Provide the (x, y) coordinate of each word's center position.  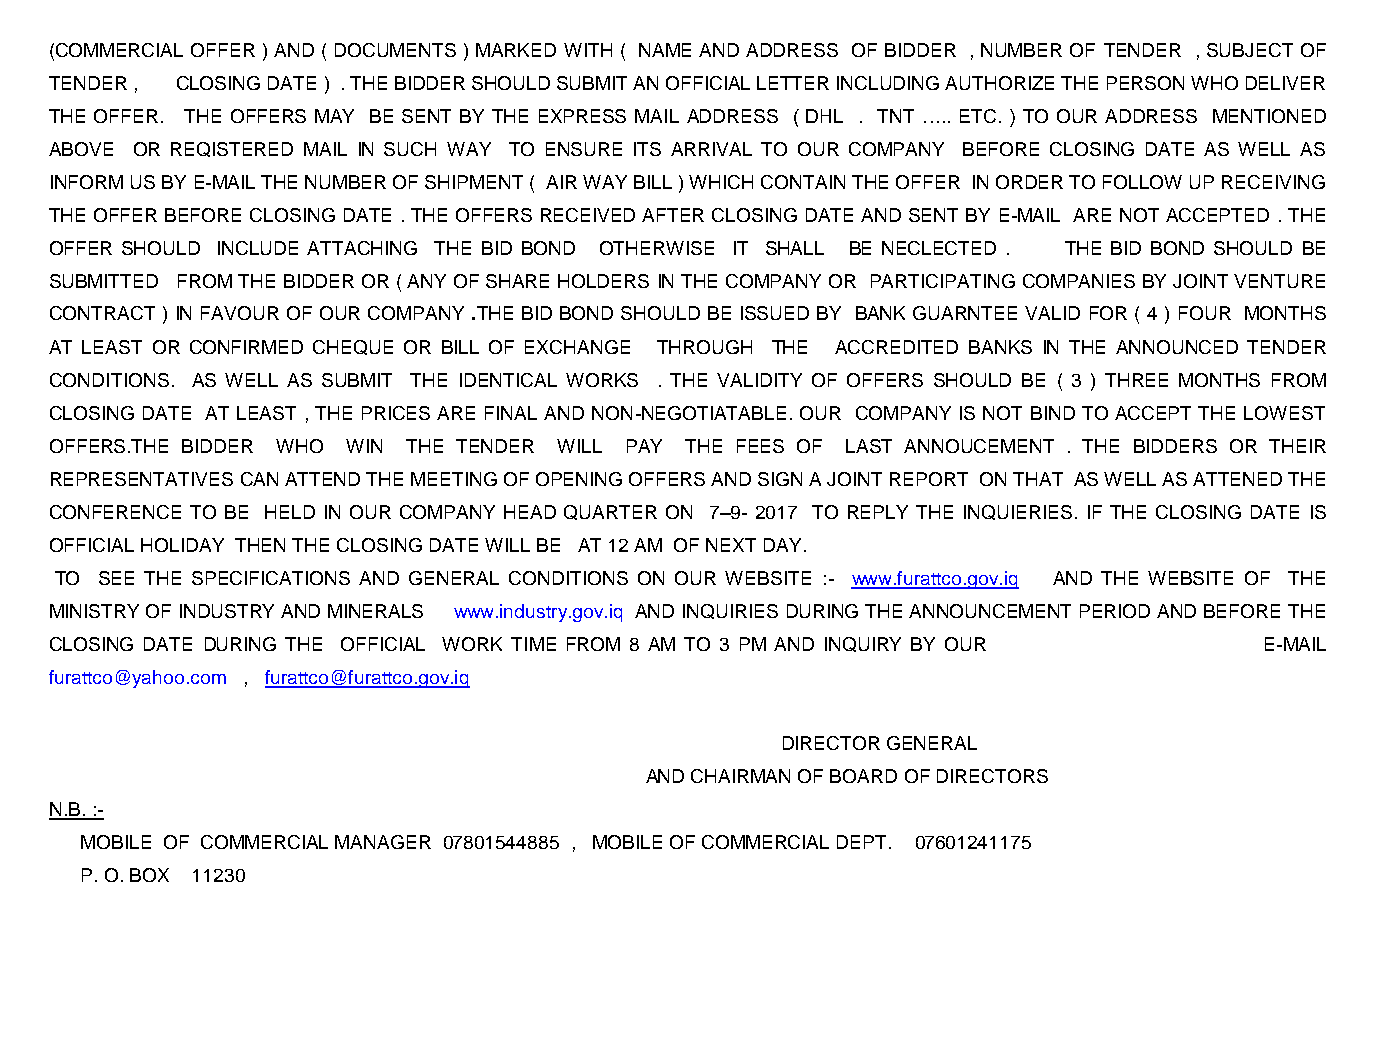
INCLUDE (258, 248)
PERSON (1145, 83)
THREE (1136, 380)
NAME (665, 50)
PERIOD (1115, 611)
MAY (334, 116)
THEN (260, 545)
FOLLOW (1142, 182)
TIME (533, 644)
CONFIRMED (246, 347)
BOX (149, 875)
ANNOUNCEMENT (990, 611)
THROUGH (704, 347)
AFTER (673, 215)
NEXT (731, 545)
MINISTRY (94, 611)
